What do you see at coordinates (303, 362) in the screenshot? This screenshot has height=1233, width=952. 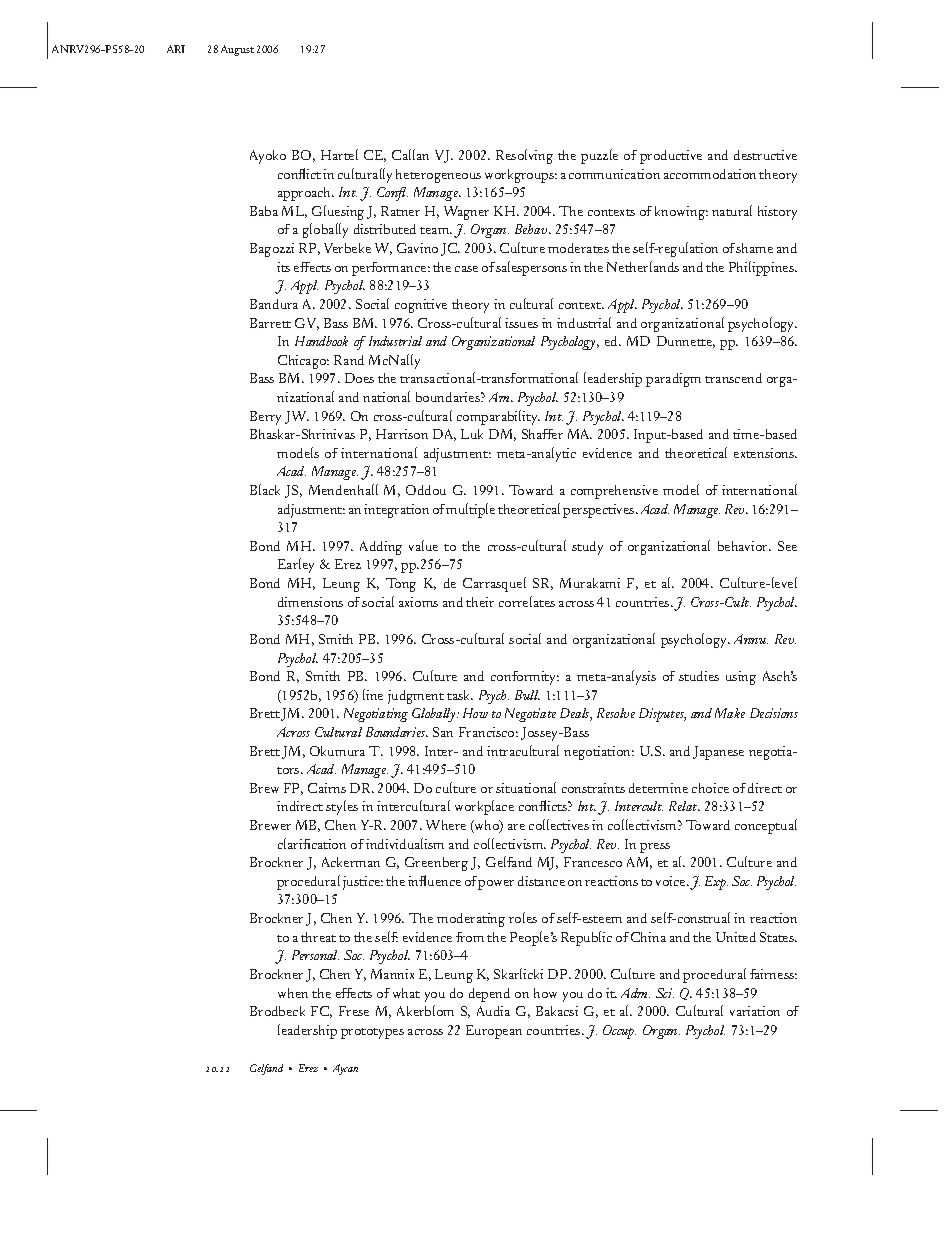 I see `Chicago` at bounding box center [303, 362].
